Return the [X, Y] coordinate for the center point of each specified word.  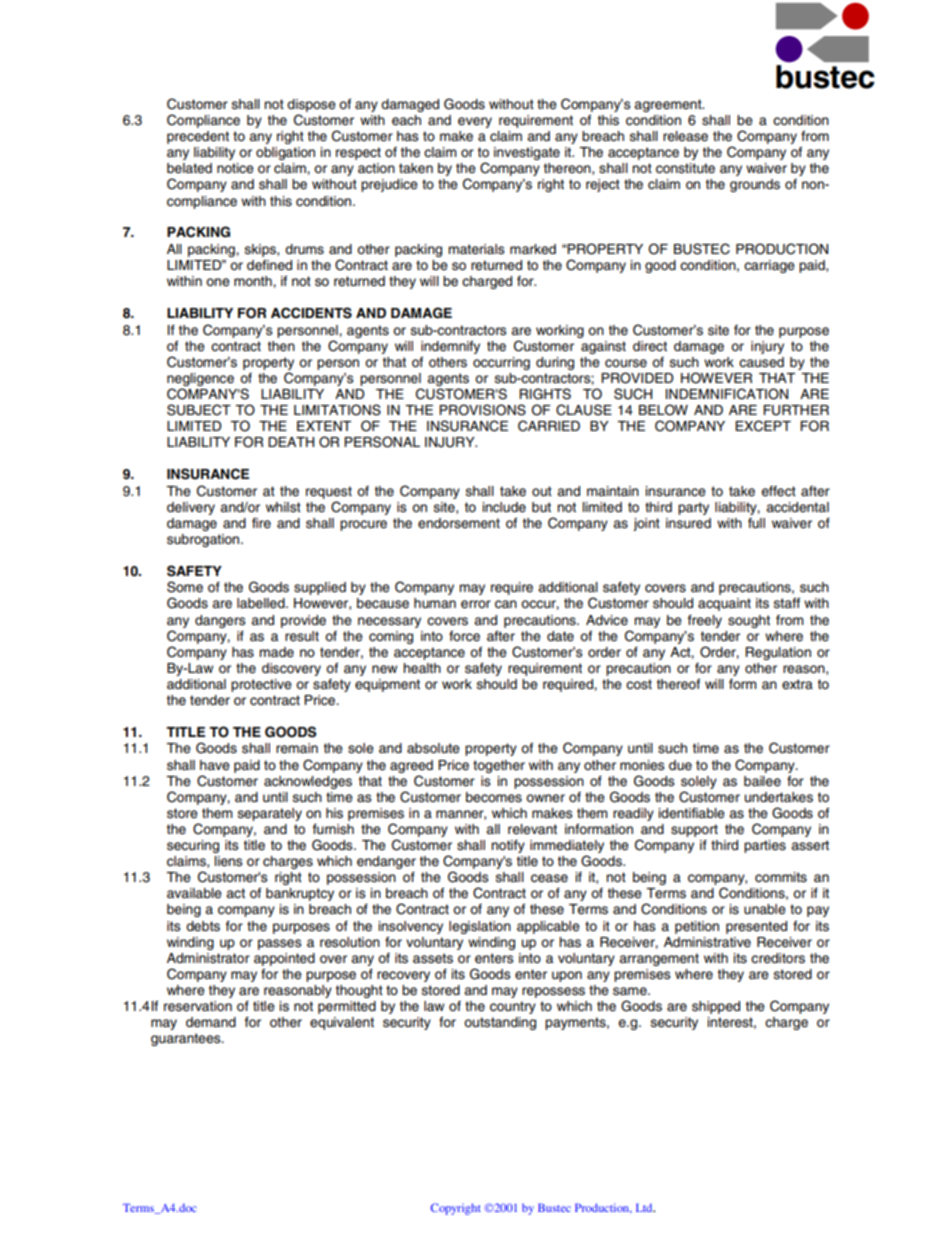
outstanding [500, 1023]
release [685, 136]
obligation [285, 153]
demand [211, 1022]
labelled [262, 603]
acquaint [724, 604]
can [506, 604]
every [475, 122]
